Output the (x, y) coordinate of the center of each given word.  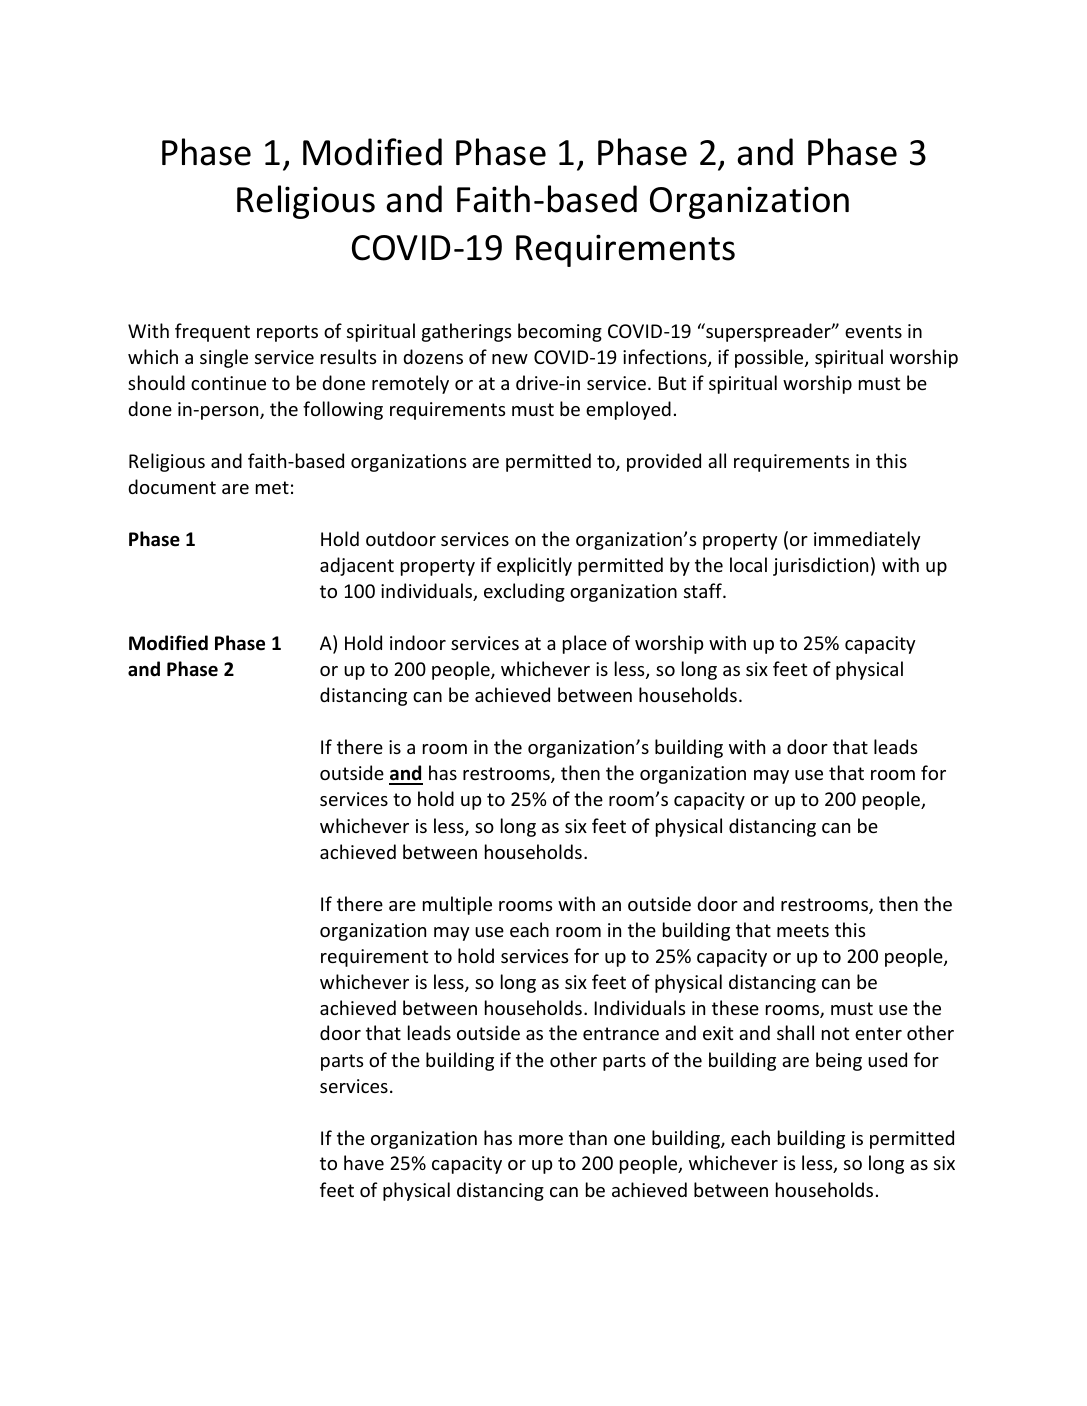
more (541, 1140)
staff (704, 590)
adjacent (357, 566)
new (510, 359)
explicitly (534, 566)
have (364, 1162)
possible (770, 358)
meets (803, 930)
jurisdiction (820, 566)
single (224, 358)
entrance (621, 1033)
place (585, 644)
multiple (457, 905)
